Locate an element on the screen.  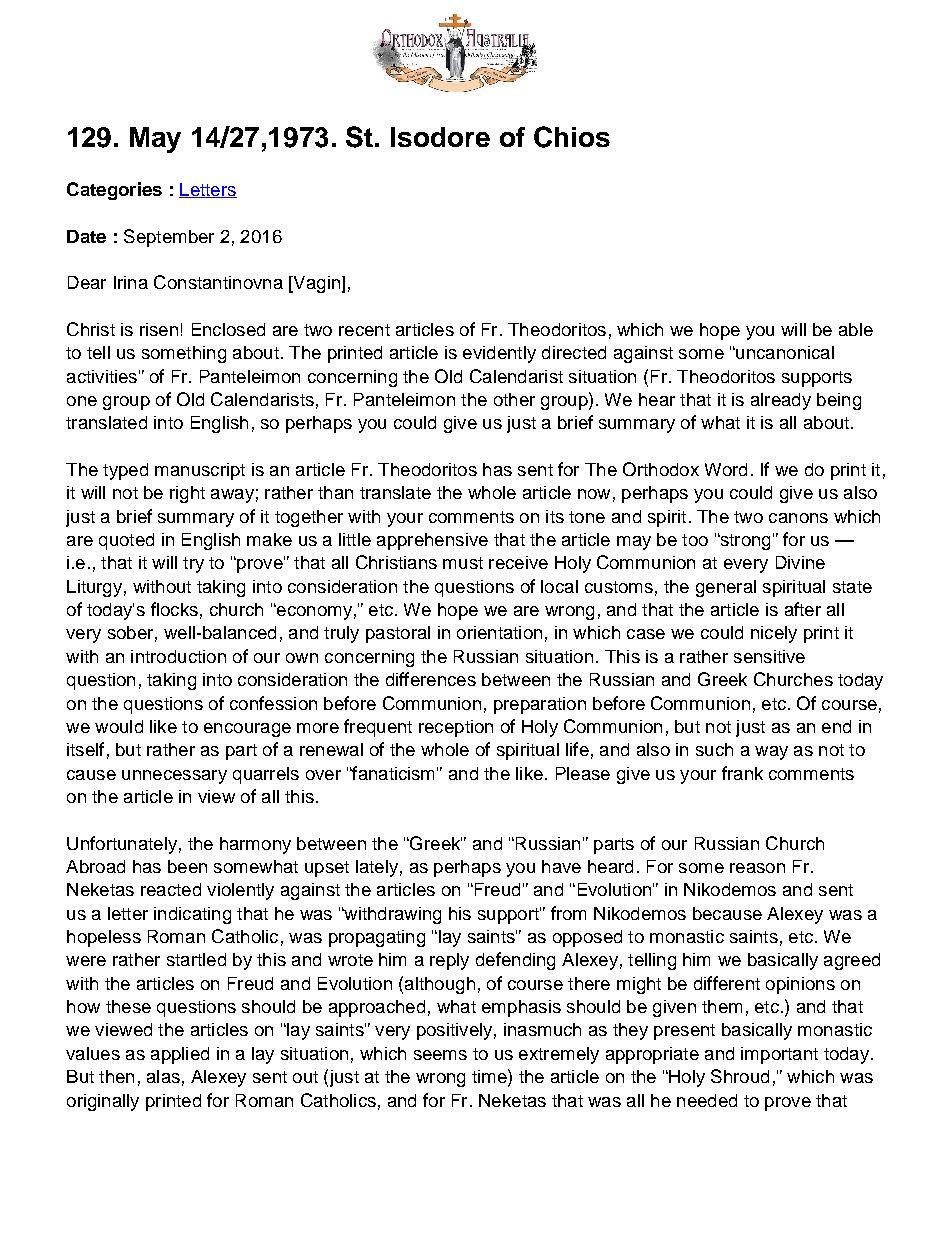
seems is located at coordinates (440, 1055).
